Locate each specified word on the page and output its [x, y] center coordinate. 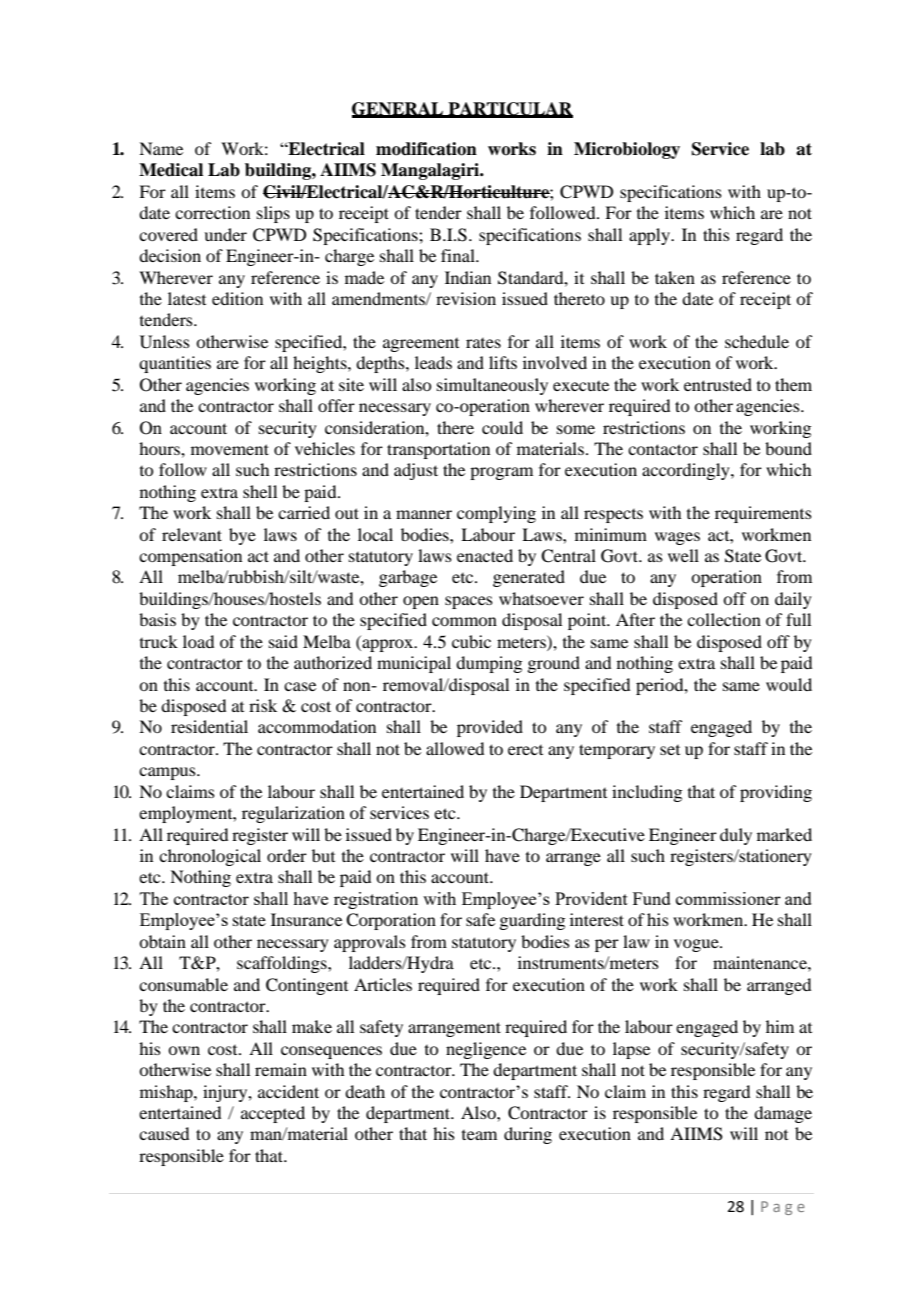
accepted [273, 1114]
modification [426, 149]
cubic [471, 641]
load [198, 641]
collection [724, 619]
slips [273, 214]
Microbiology [627, 150]
